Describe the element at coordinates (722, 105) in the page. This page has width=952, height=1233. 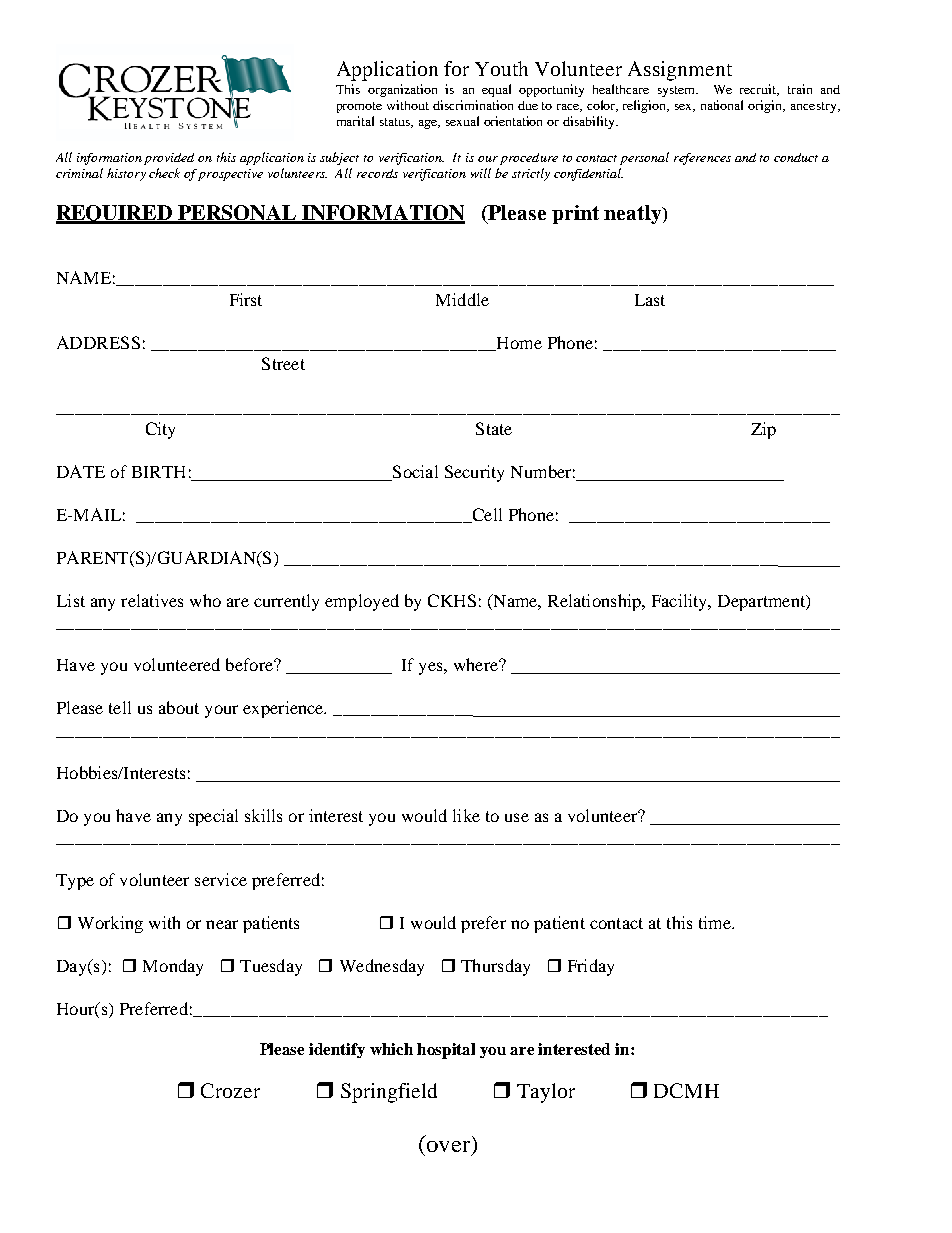
I see `national` at that location.
